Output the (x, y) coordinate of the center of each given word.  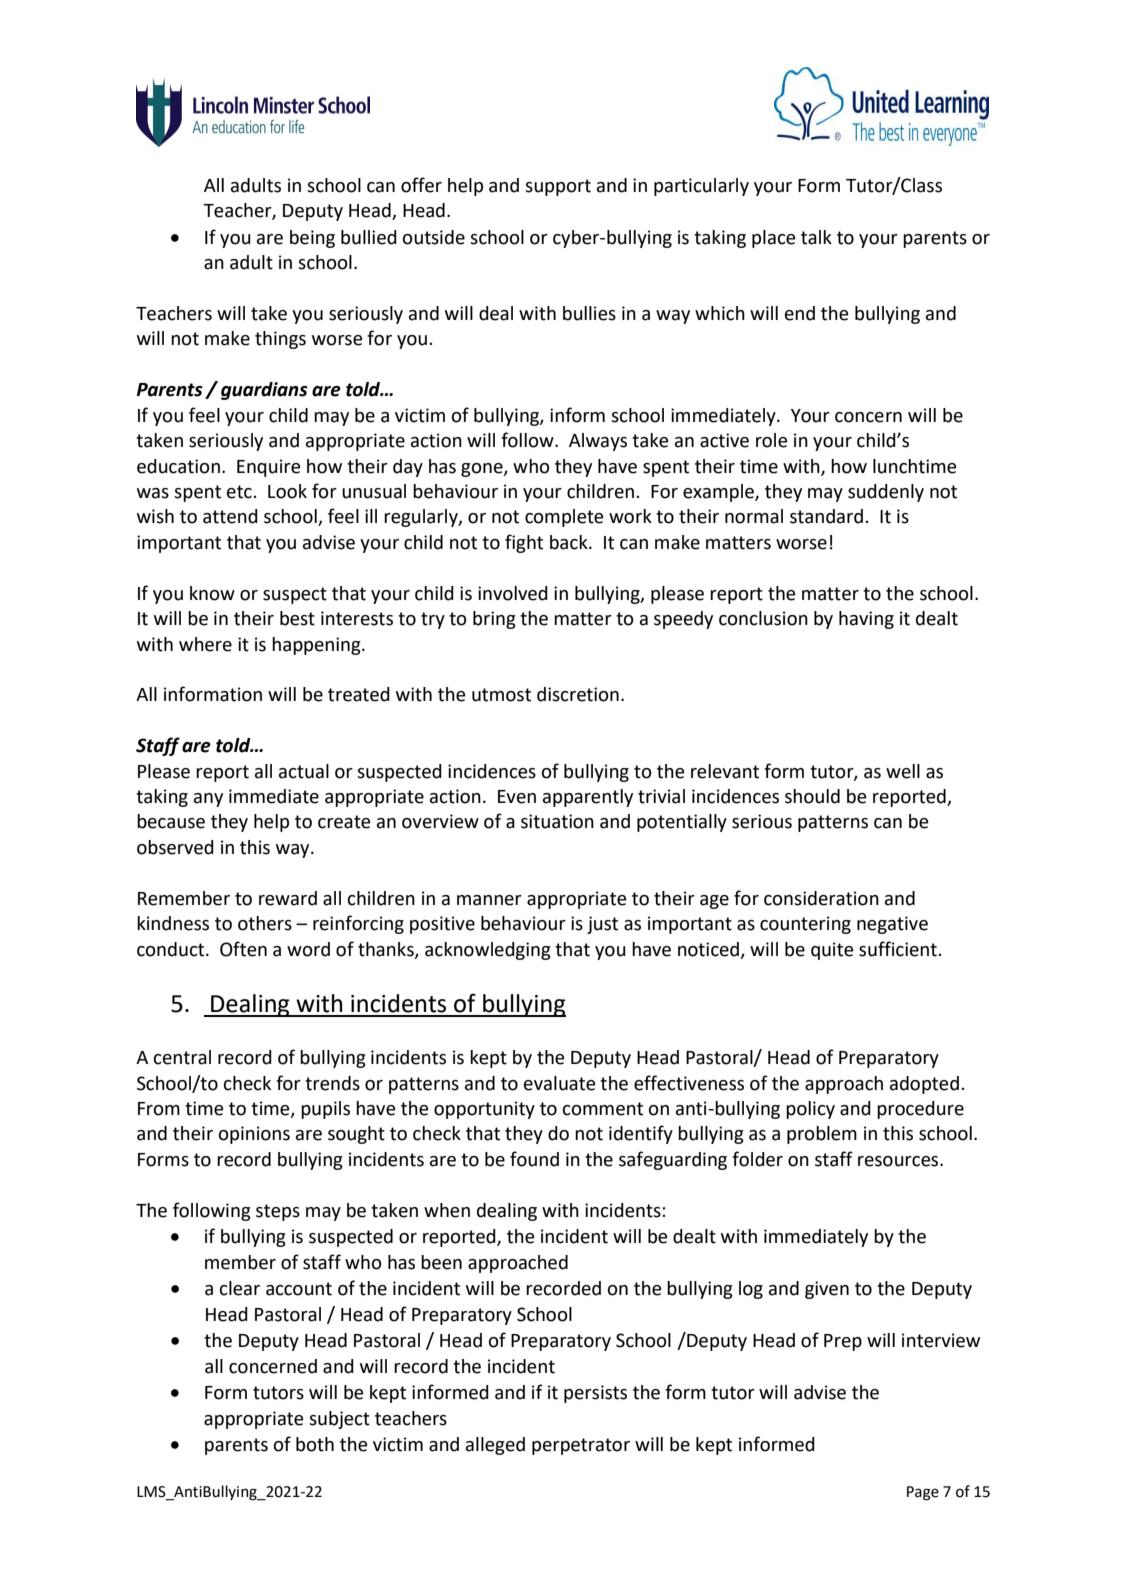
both (315, 1444)
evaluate (559, 1083)
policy (810, 1110)
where (205, 644)
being (312, 239)
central (182, 1057)
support (558, 187)
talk (816, 237)
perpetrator (581, 1446)
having (866, 620)
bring (494, 620)
